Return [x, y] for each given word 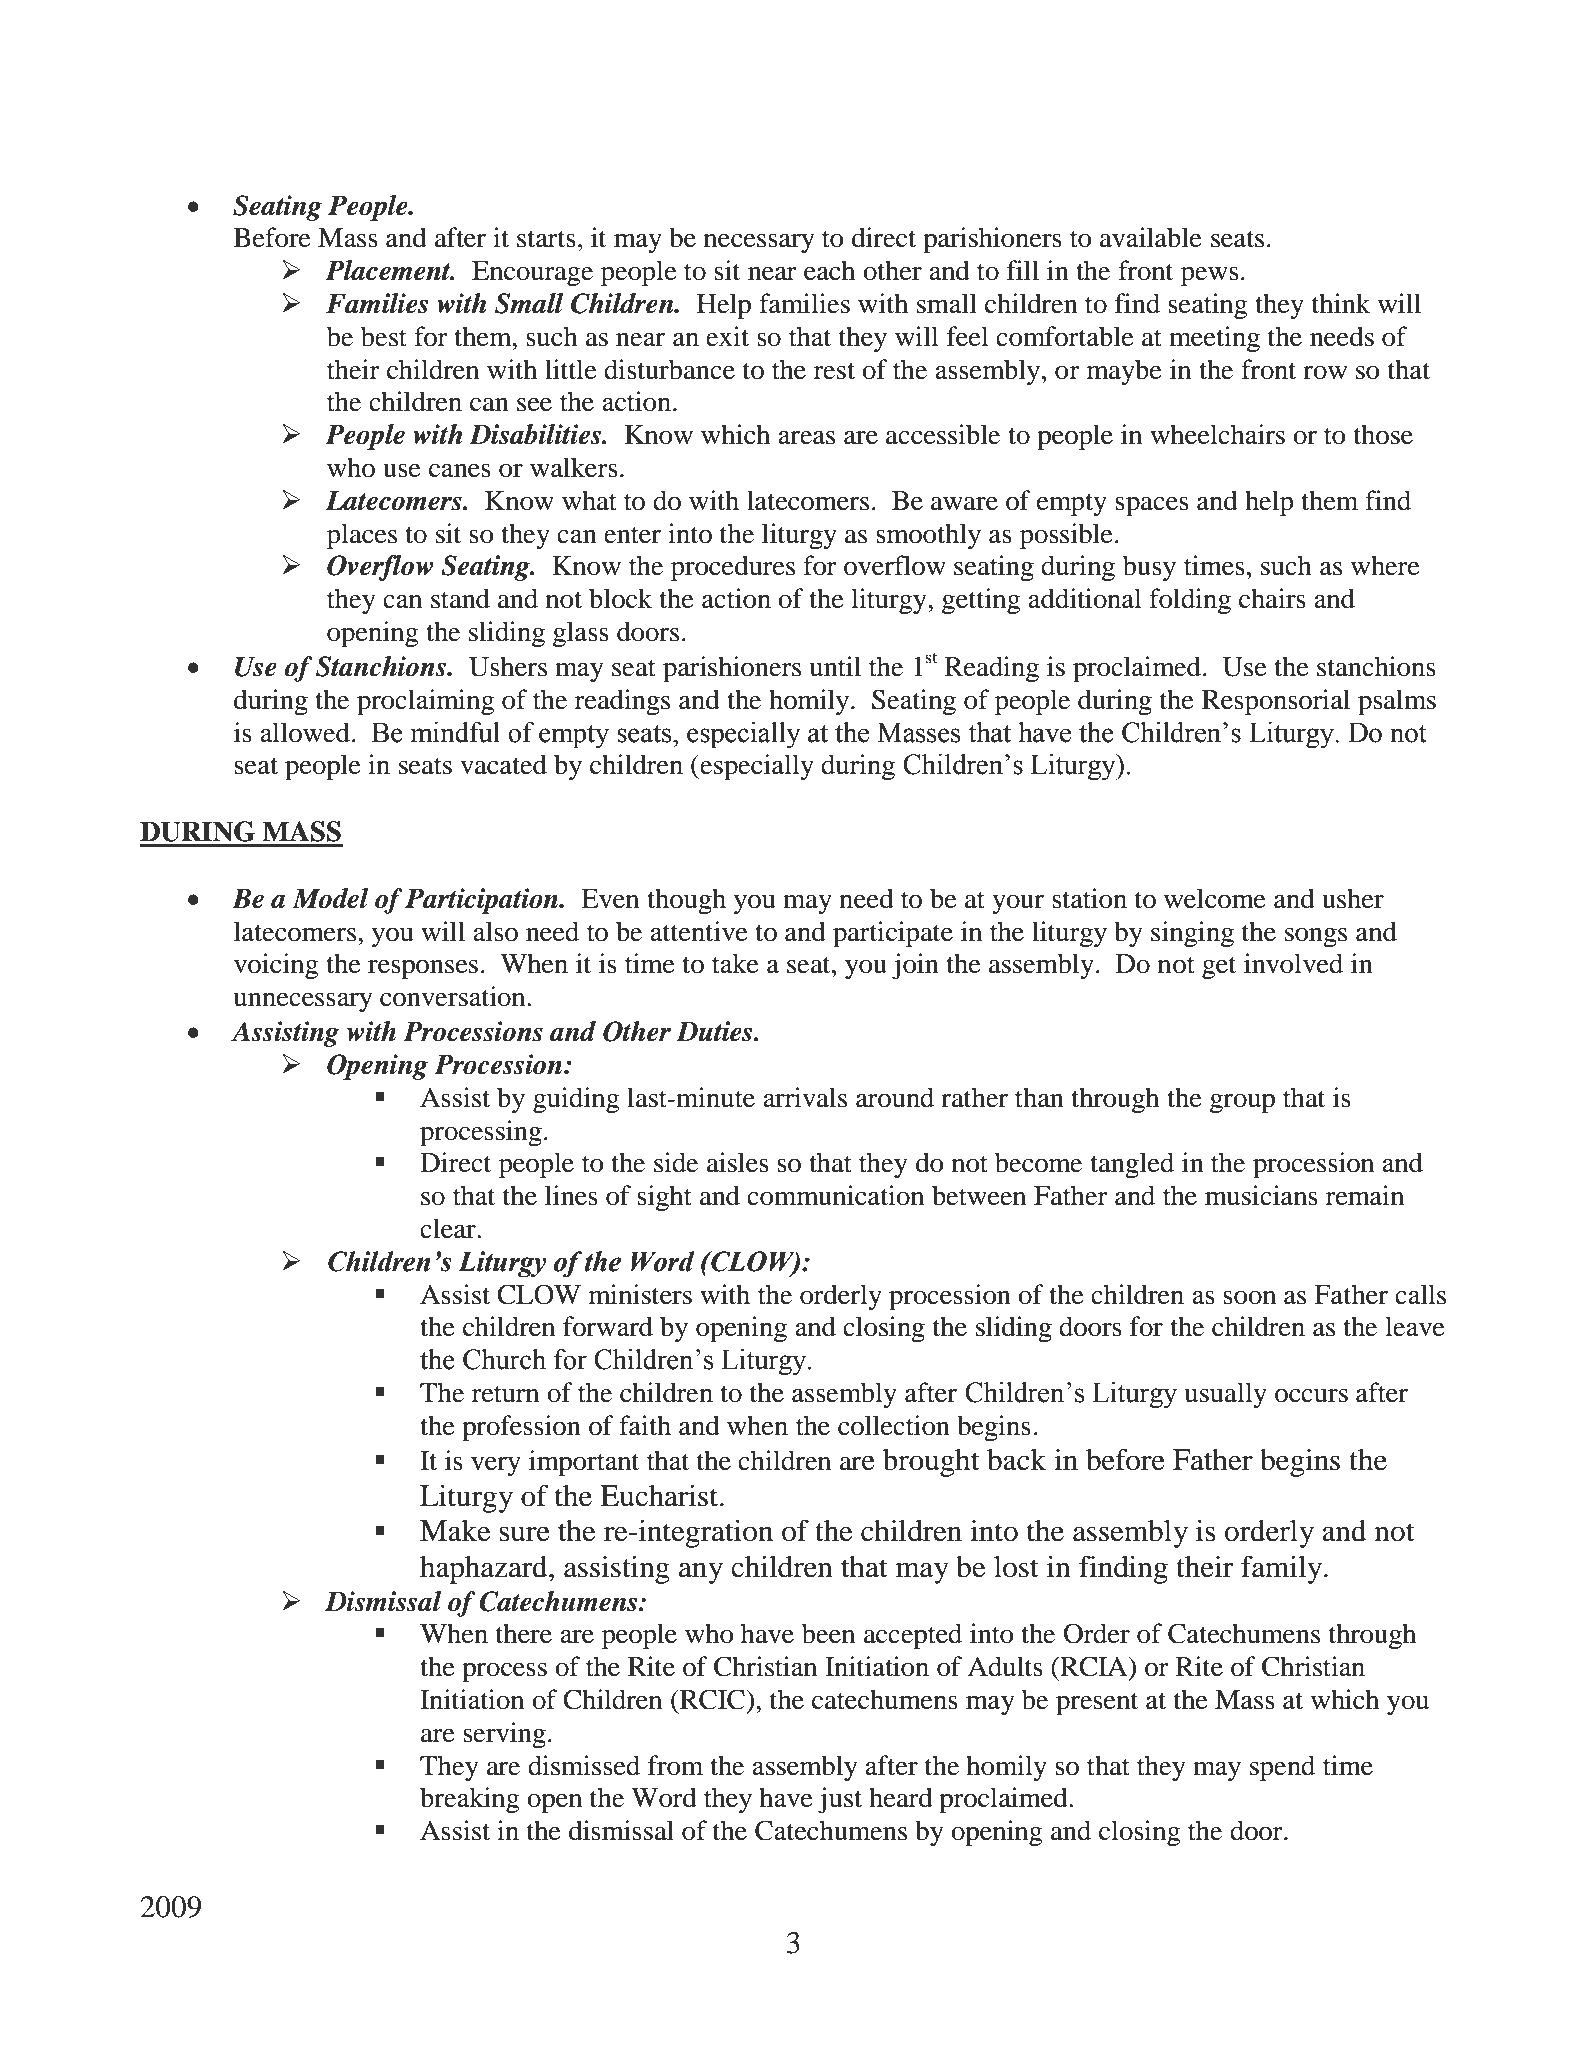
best [384, 336]
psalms [1397, 702]
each [829, 270]
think [1341, 303]
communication [835, 1195]
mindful [455, 732]
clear [449, 1228]
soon [1249, 1298]
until [835, 666]
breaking [470, 1800]
